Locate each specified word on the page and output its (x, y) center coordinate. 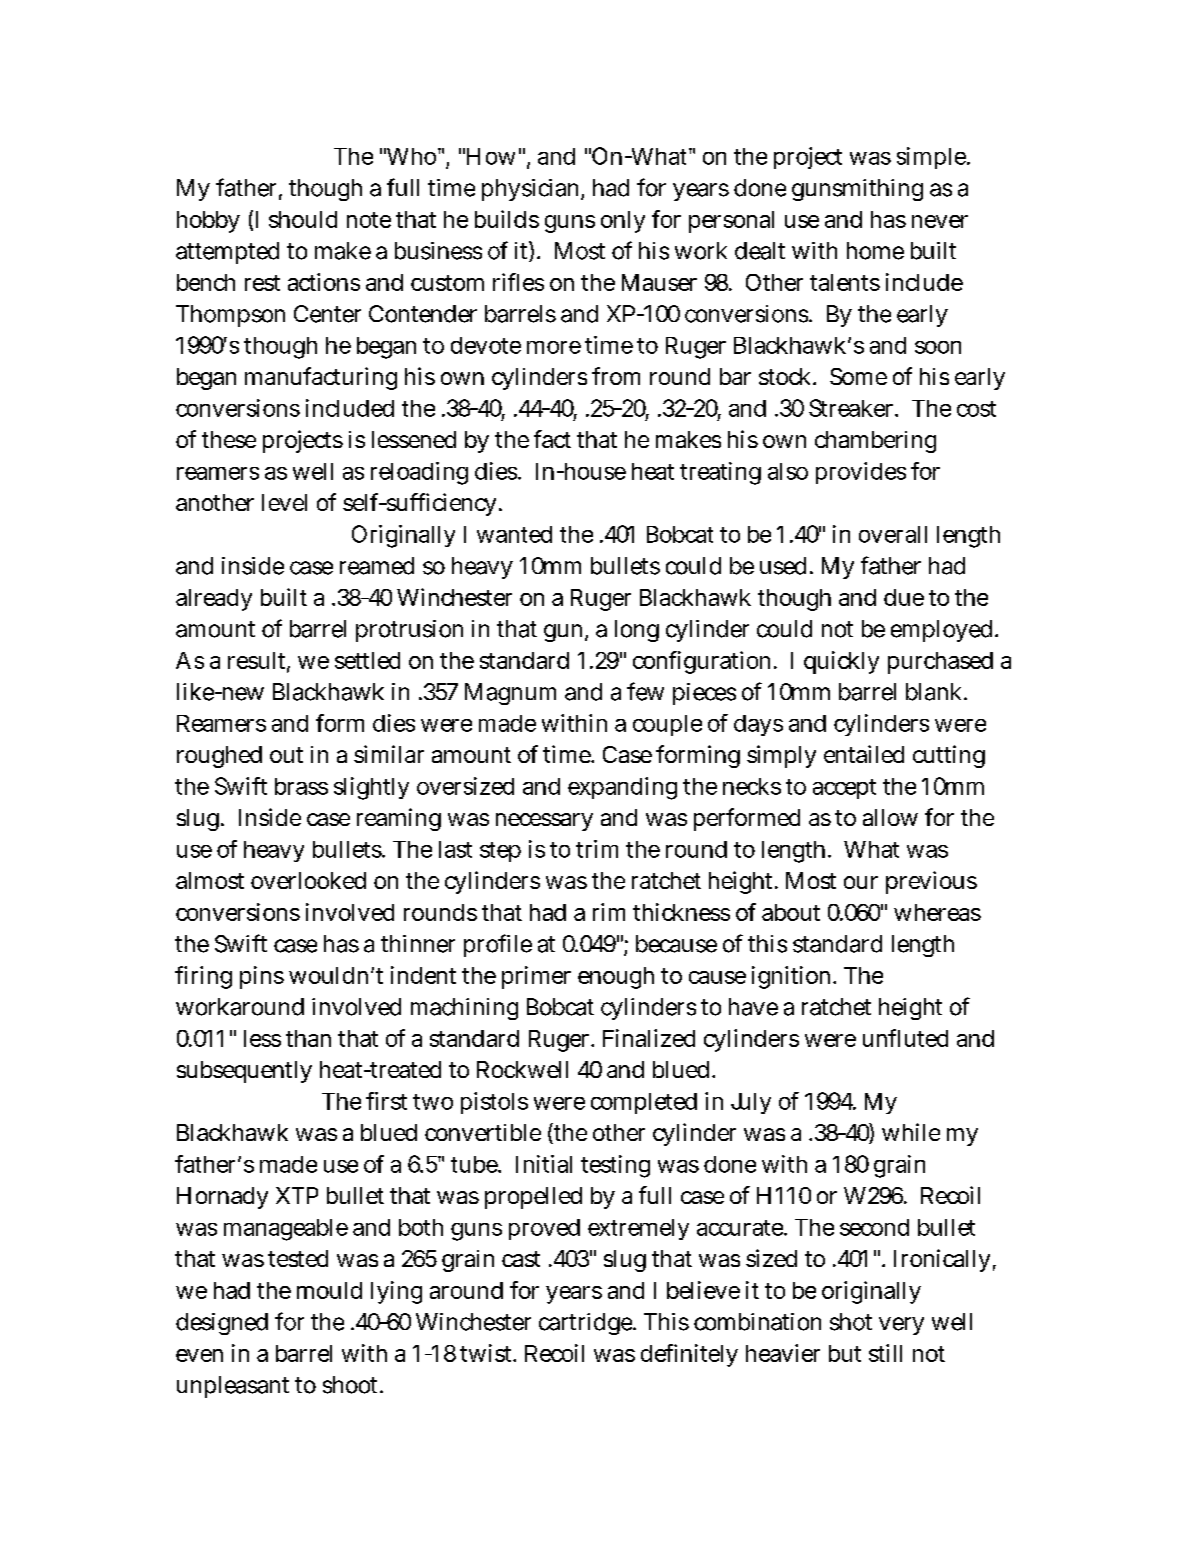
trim (597, 849)
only (623, 222)
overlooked (308, 880)
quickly (841, 662)
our (861, 882)
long (637, 631)
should (303, 219)
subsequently (244, 1072)
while (911, 1132)
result (258, 661)
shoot (352, 1385)
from (616, 376)
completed (644, 1103)
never (940, 221)
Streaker (852, 408)
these (229, 439)
